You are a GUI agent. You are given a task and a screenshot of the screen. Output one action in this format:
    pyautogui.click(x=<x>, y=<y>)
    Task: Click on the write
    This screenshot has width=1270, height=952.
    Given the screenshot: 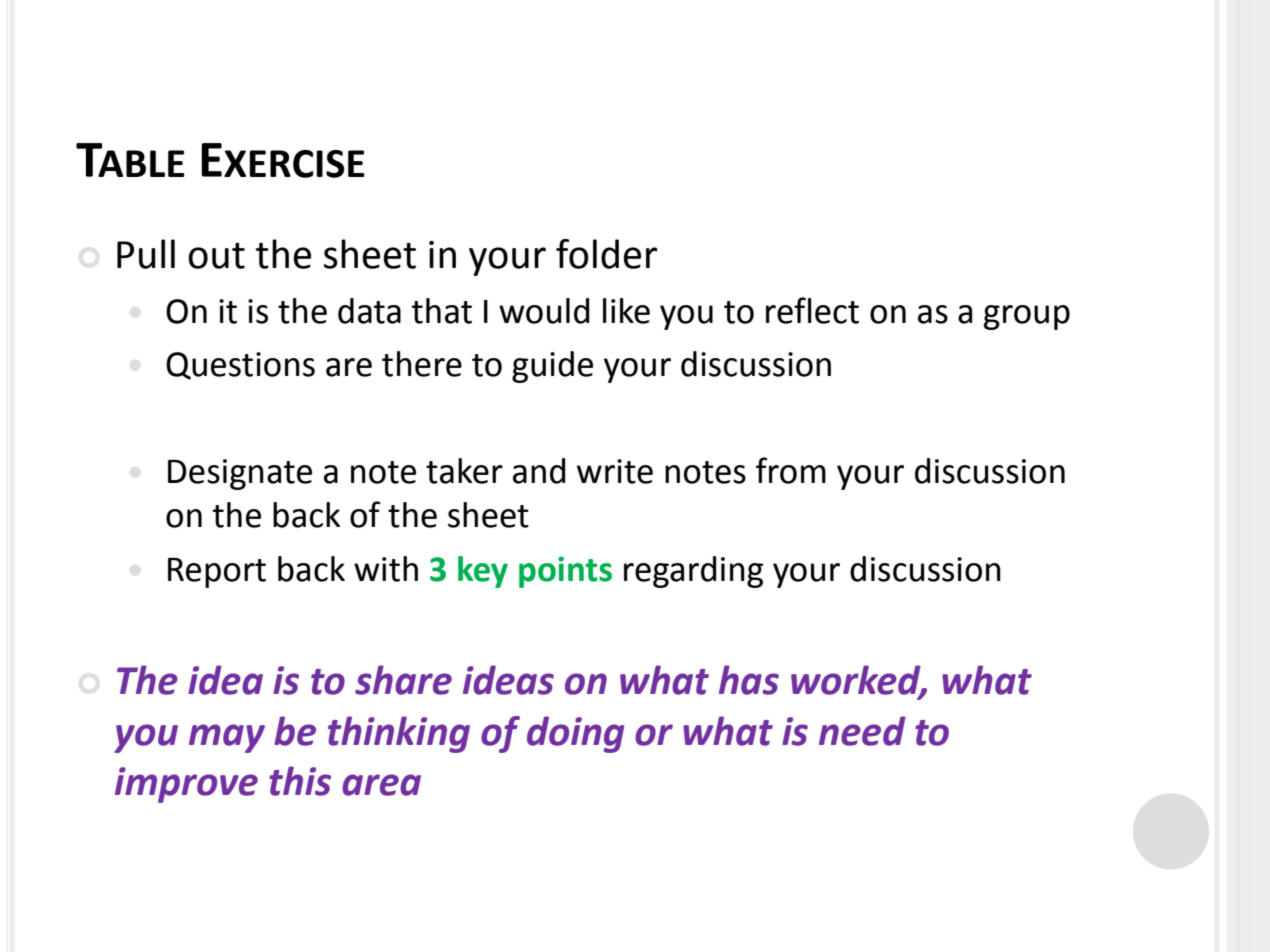 What is the action you would take?
    pyautogui.click(x=615, y=471)
